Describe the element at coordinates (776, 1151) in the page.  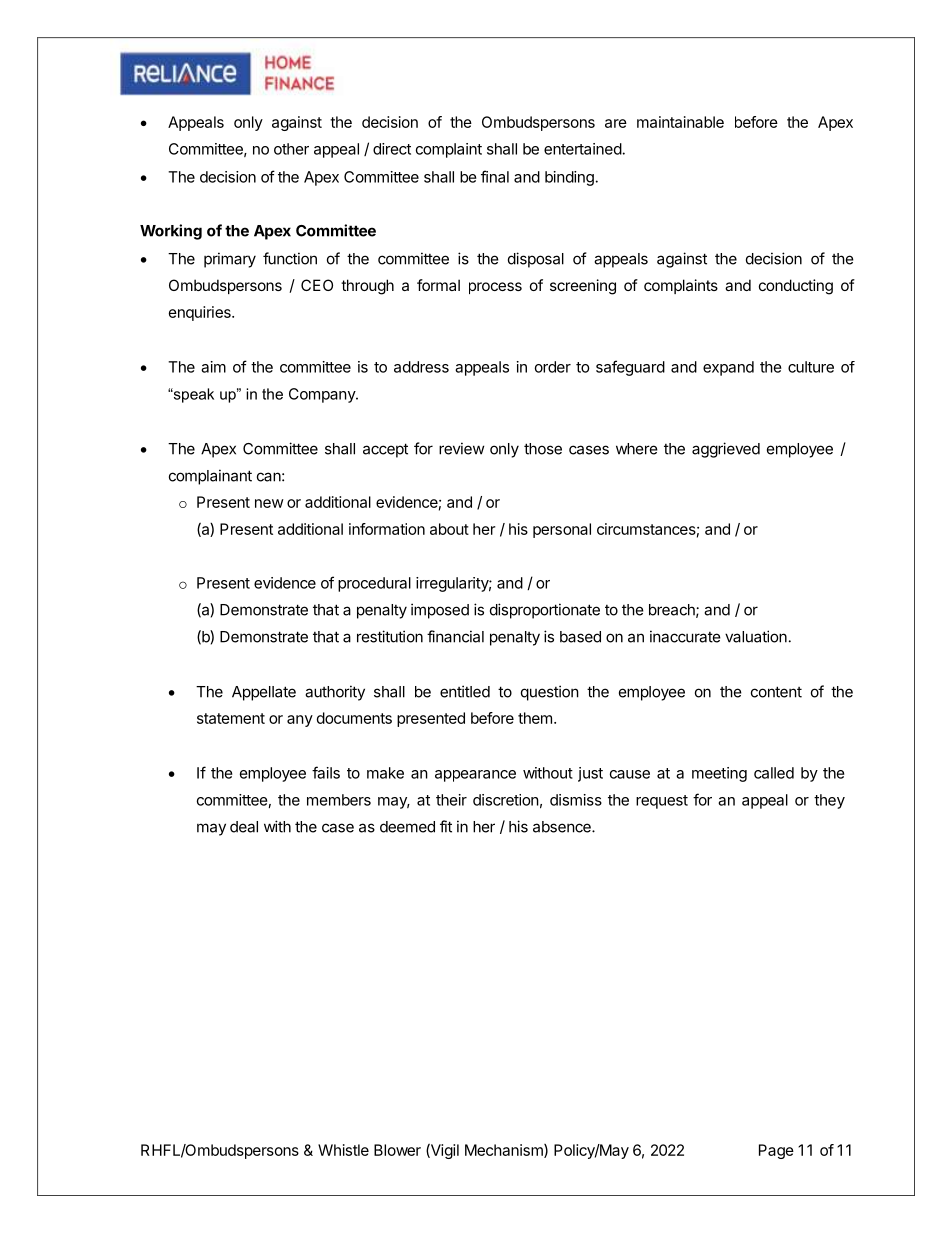
I see `Page` at that location.
